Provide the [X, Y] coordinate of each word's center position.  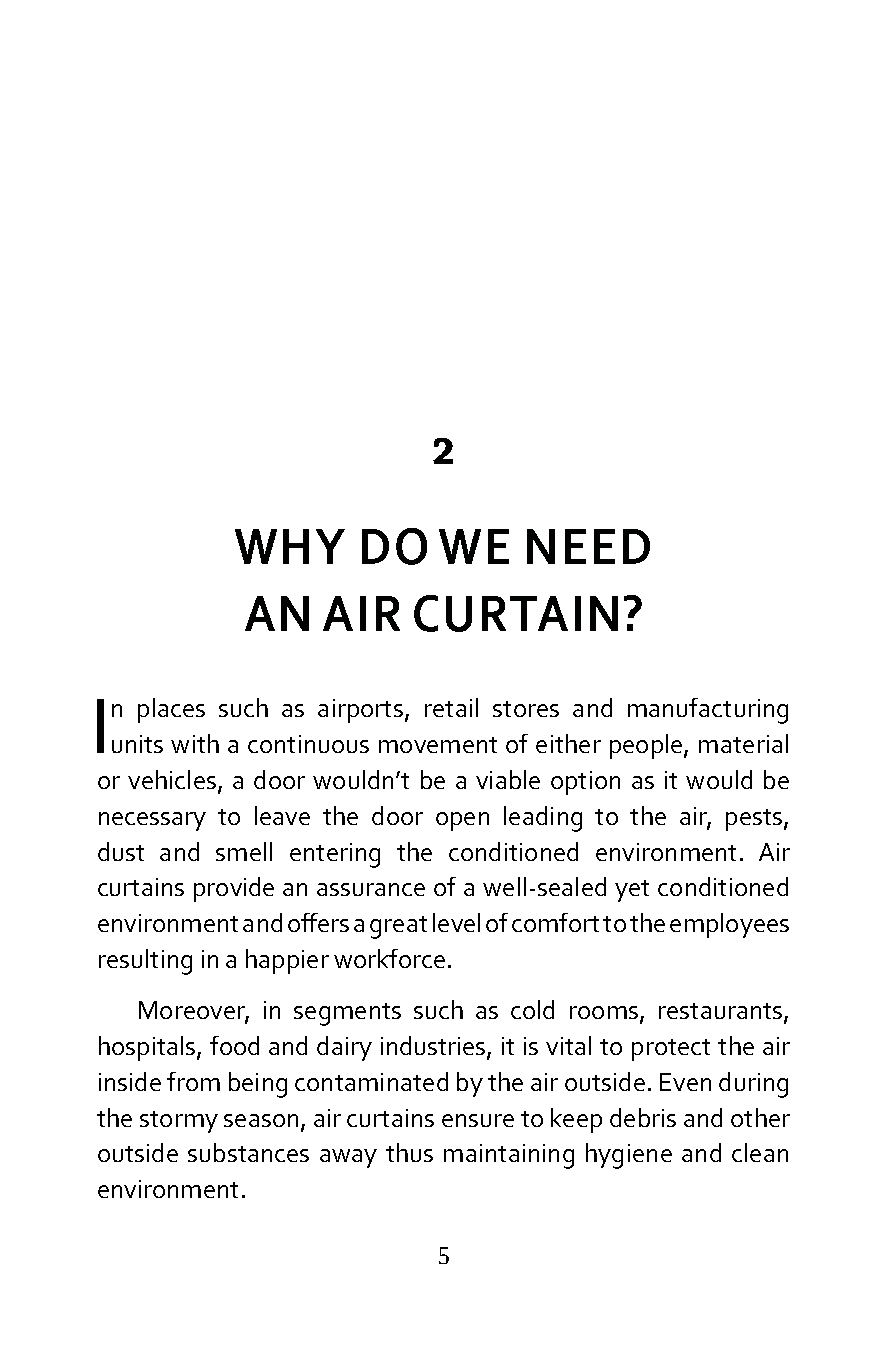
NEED [588, 546]
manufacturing [708, 711]
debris [643, 1117]
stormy [179, 1122]
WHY [290, 546]
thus [409, 1152]
